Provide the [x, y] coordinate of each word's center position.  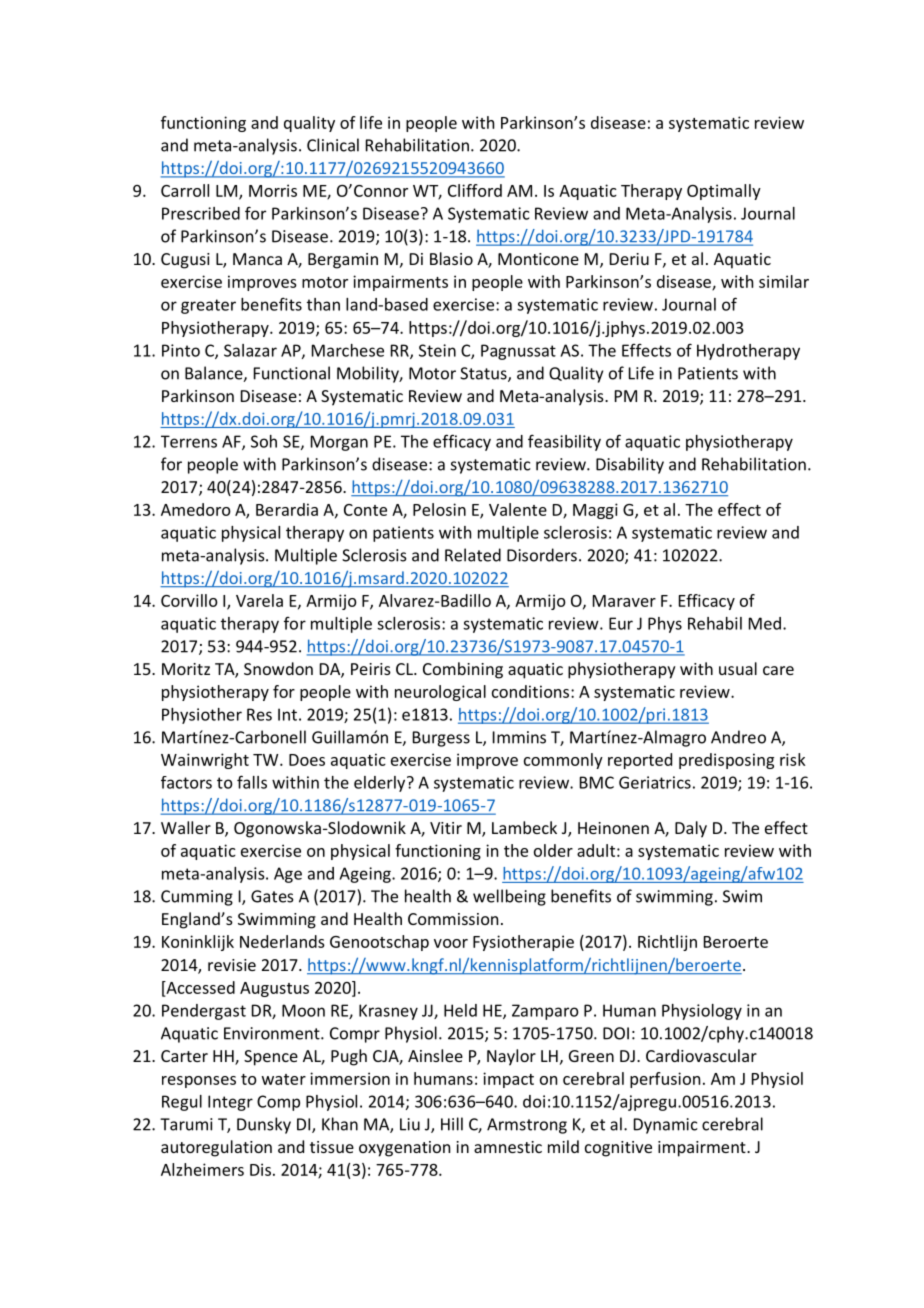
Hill [452, 1124]
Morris [273, 190]
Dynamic [666, 1126]
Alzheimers [202, 1169]
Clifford [475, 190]
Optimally [724, 192]
